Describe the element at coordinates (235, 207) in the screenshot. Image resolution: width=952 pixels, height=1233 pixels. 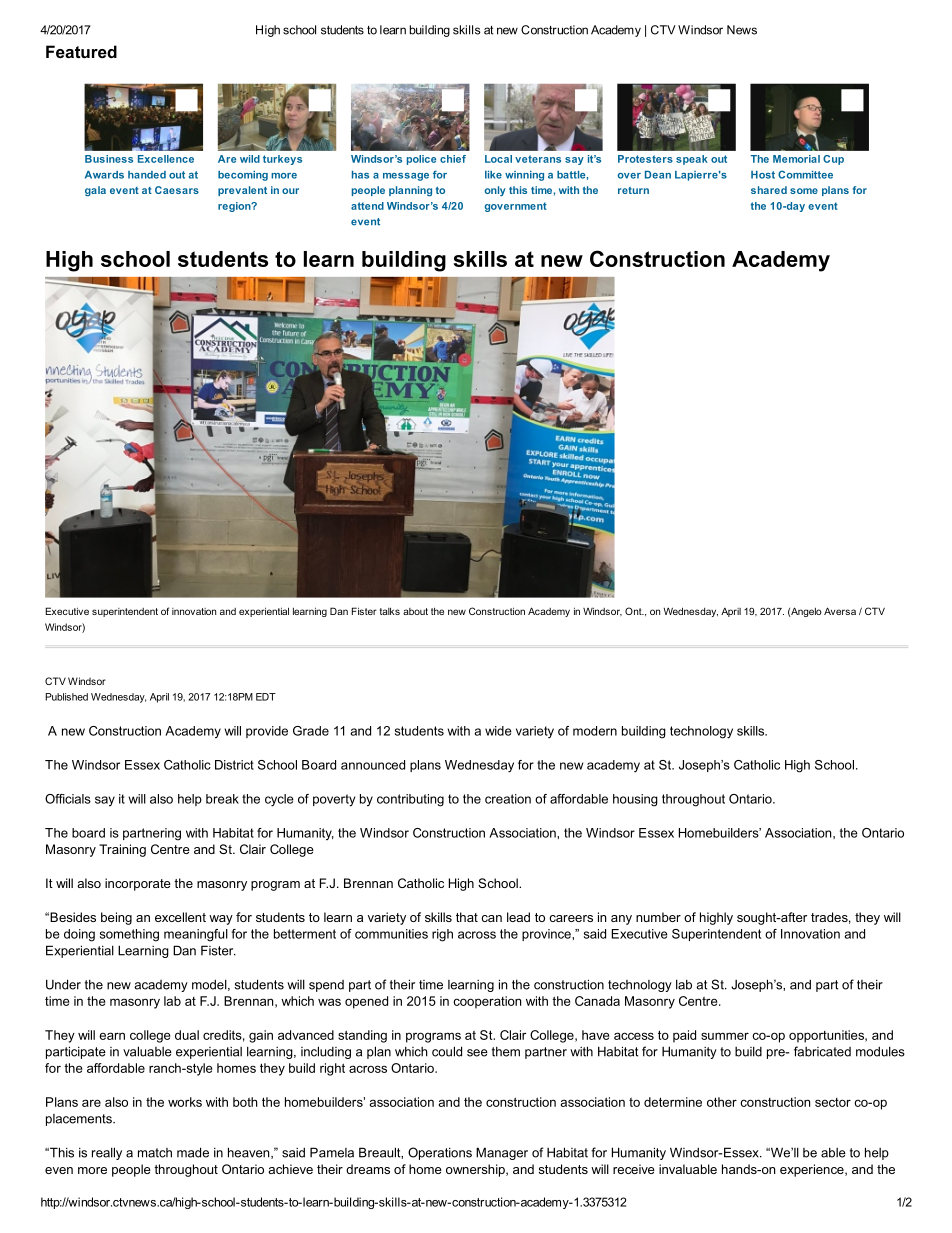
I see `region` at that location.
